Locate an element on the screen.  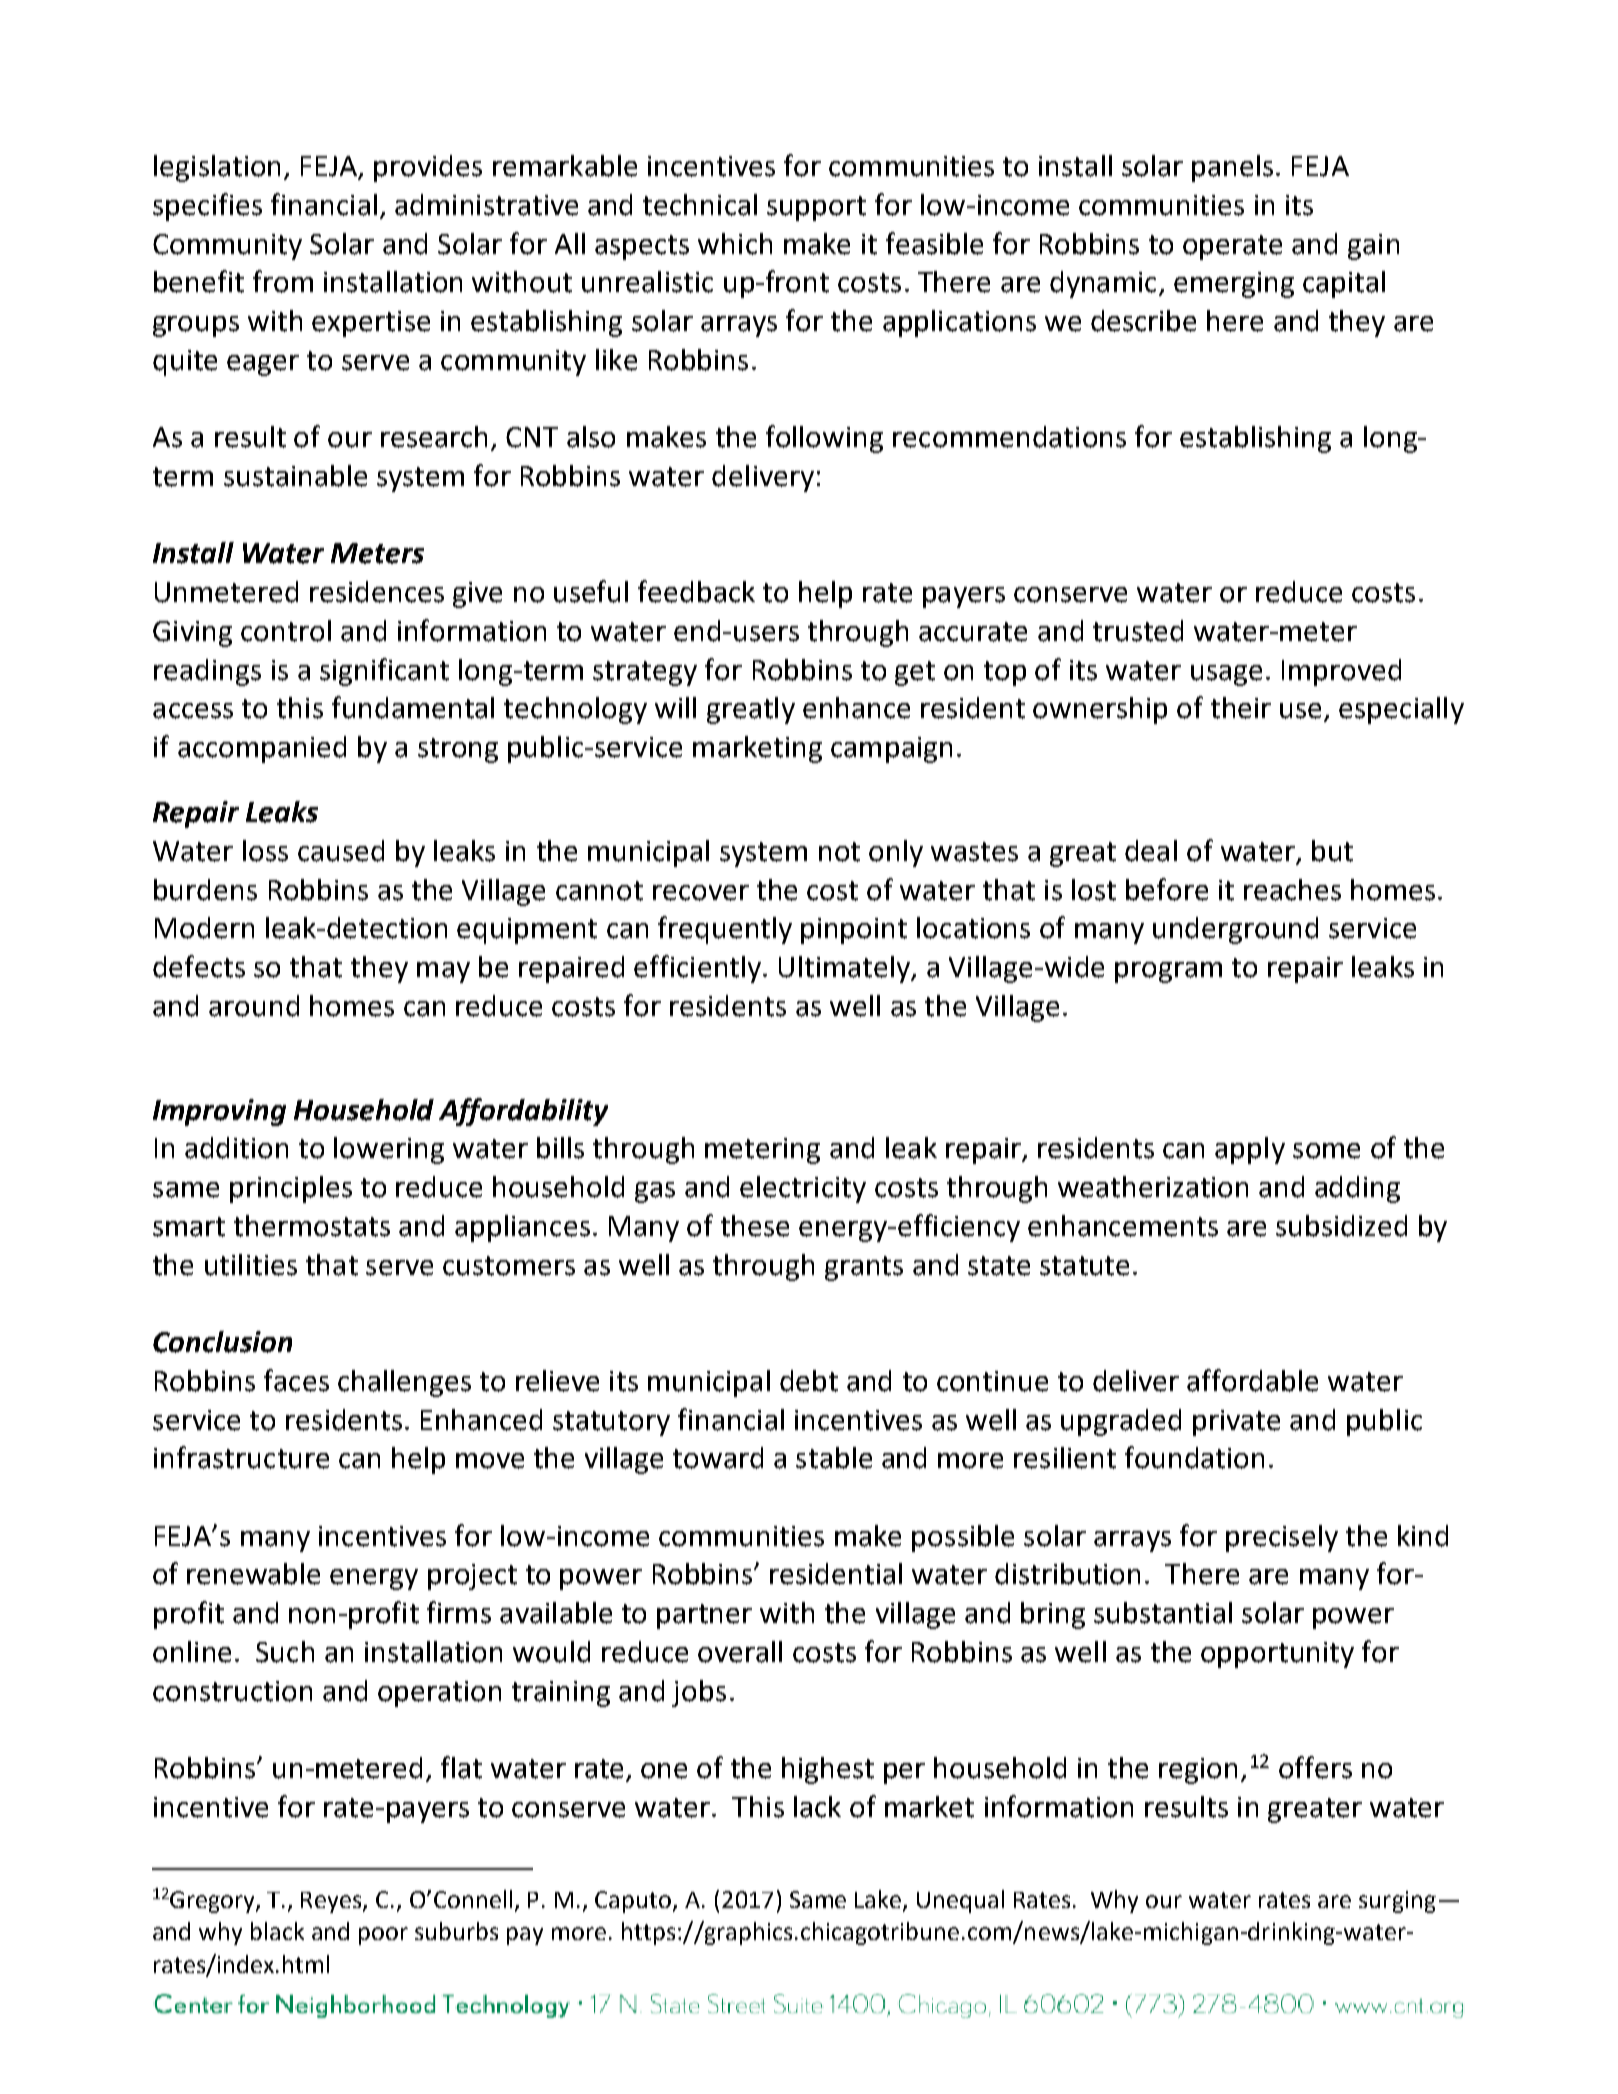
Unequal is located at coordinates (960, 1901).
